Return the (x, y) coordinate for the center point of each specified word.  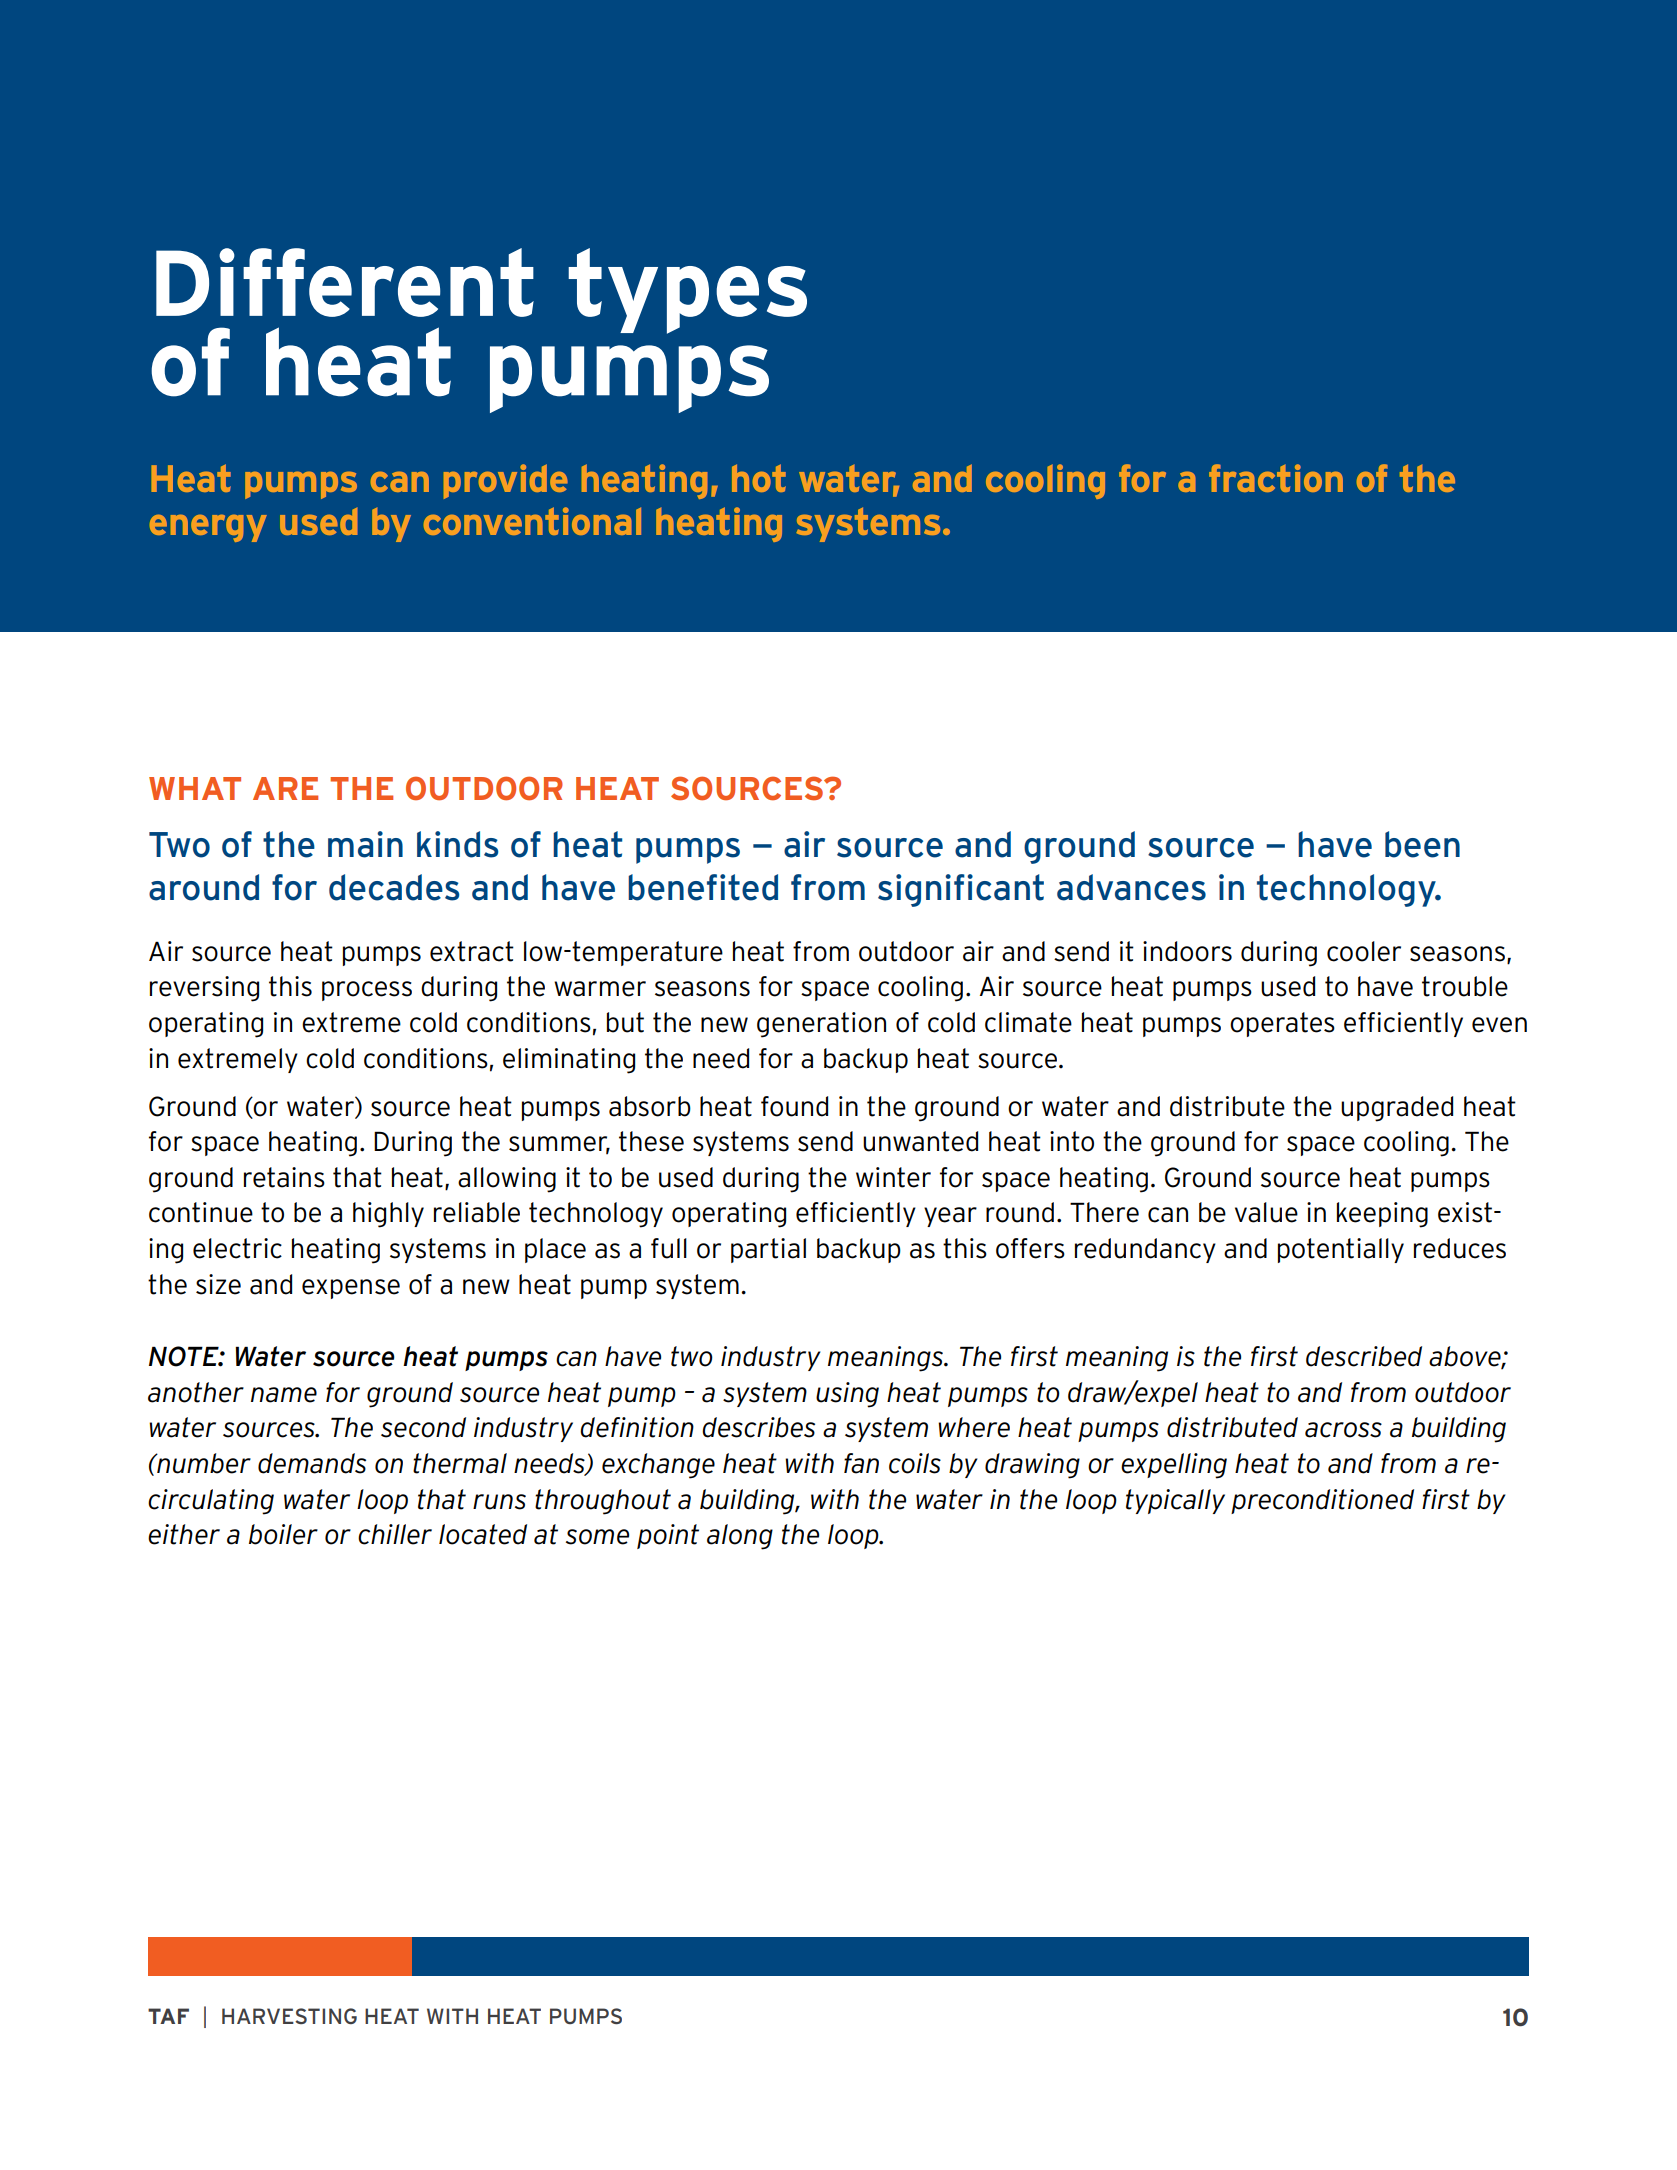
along (740, 1537)
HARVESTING (289, 2016)
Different (345, 282)
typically (1175, 1501)
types (687, 291)
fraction (1276, 478)
